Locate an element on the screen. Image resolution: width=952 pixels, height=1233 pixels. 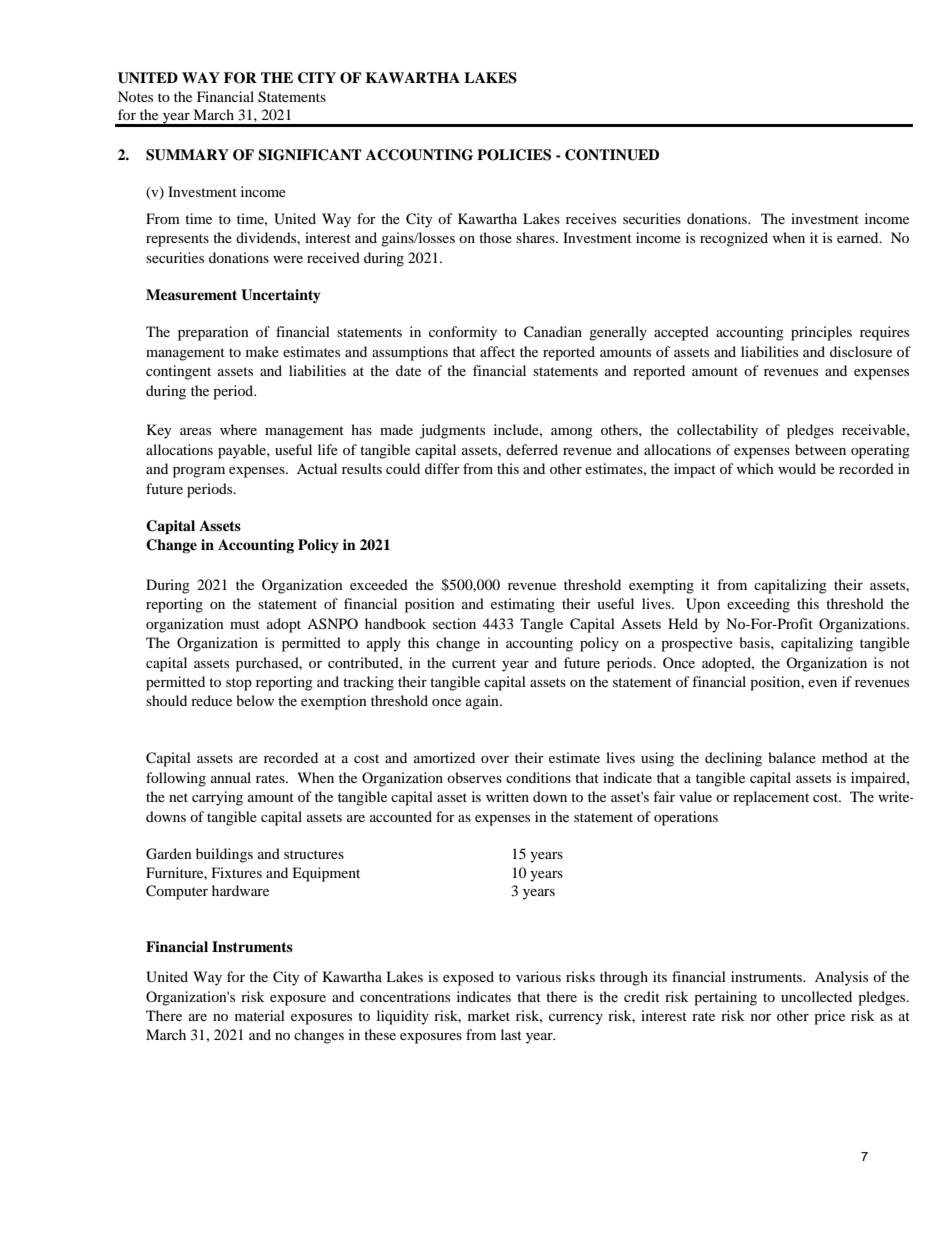
market is located at coordinates (489, 1015).
